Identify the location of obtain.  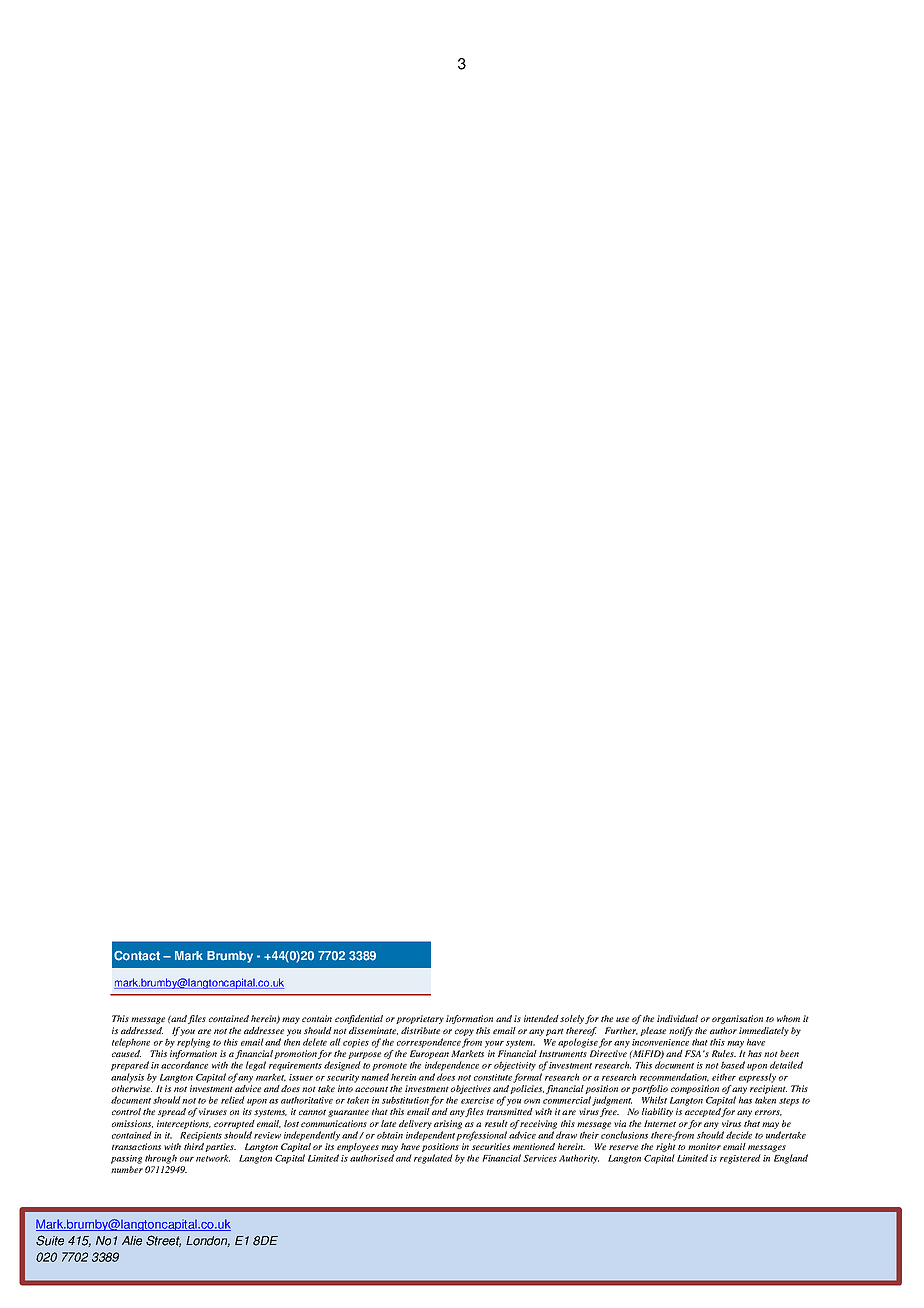
(390, 1135).
